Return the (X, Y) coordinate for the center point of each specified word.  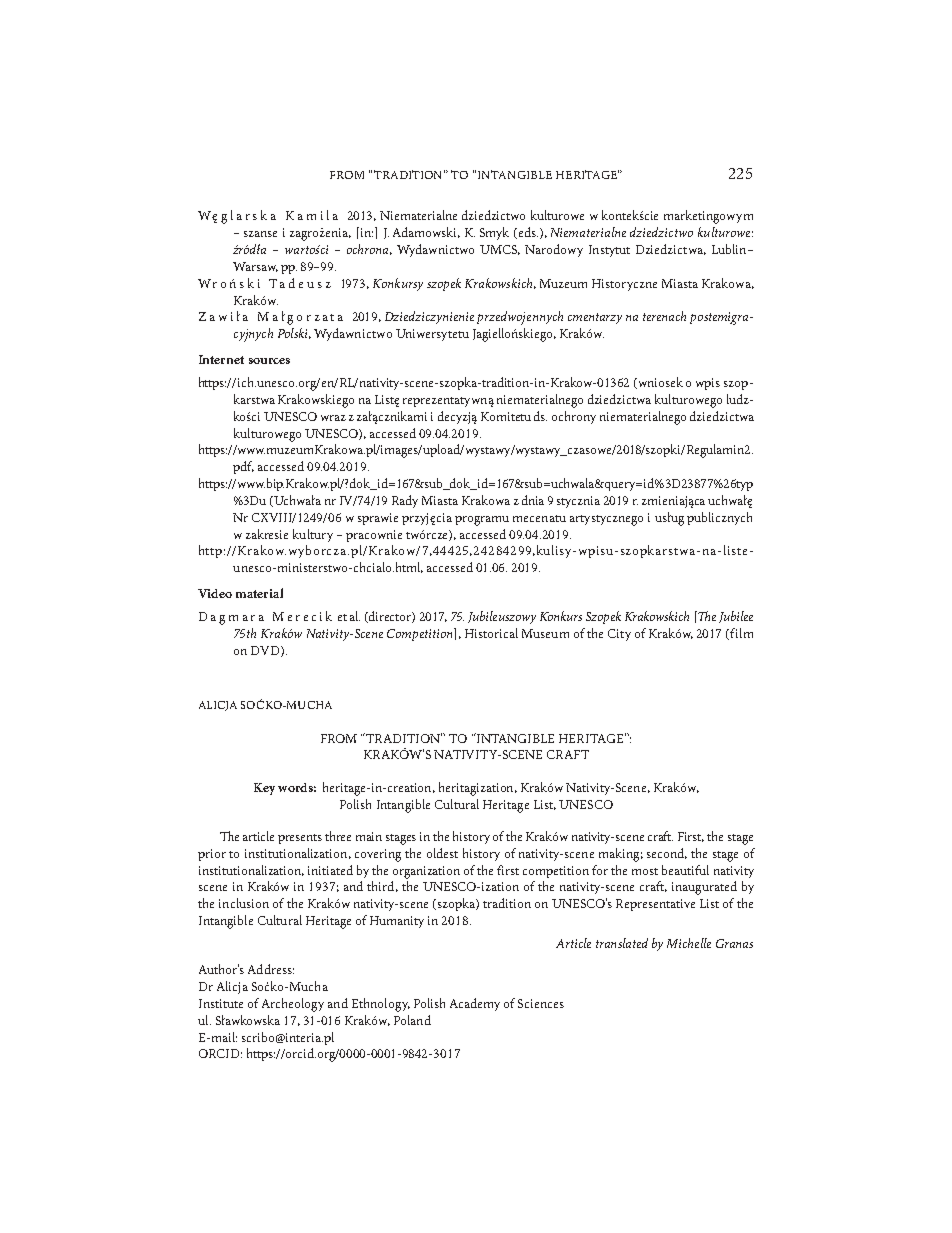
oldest (442, 853)
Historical (491, 633)
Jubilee (736, 617)
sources (269, 361)
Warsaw (255, 267)
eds (527, 233)
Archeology (293, 1005)
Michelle (689, 943)
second (667, 853)
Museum (545, 633)
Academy (475, 1004)
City (619, 635)
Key (264, 789)
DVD (266, 651)
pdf (243, 467)
